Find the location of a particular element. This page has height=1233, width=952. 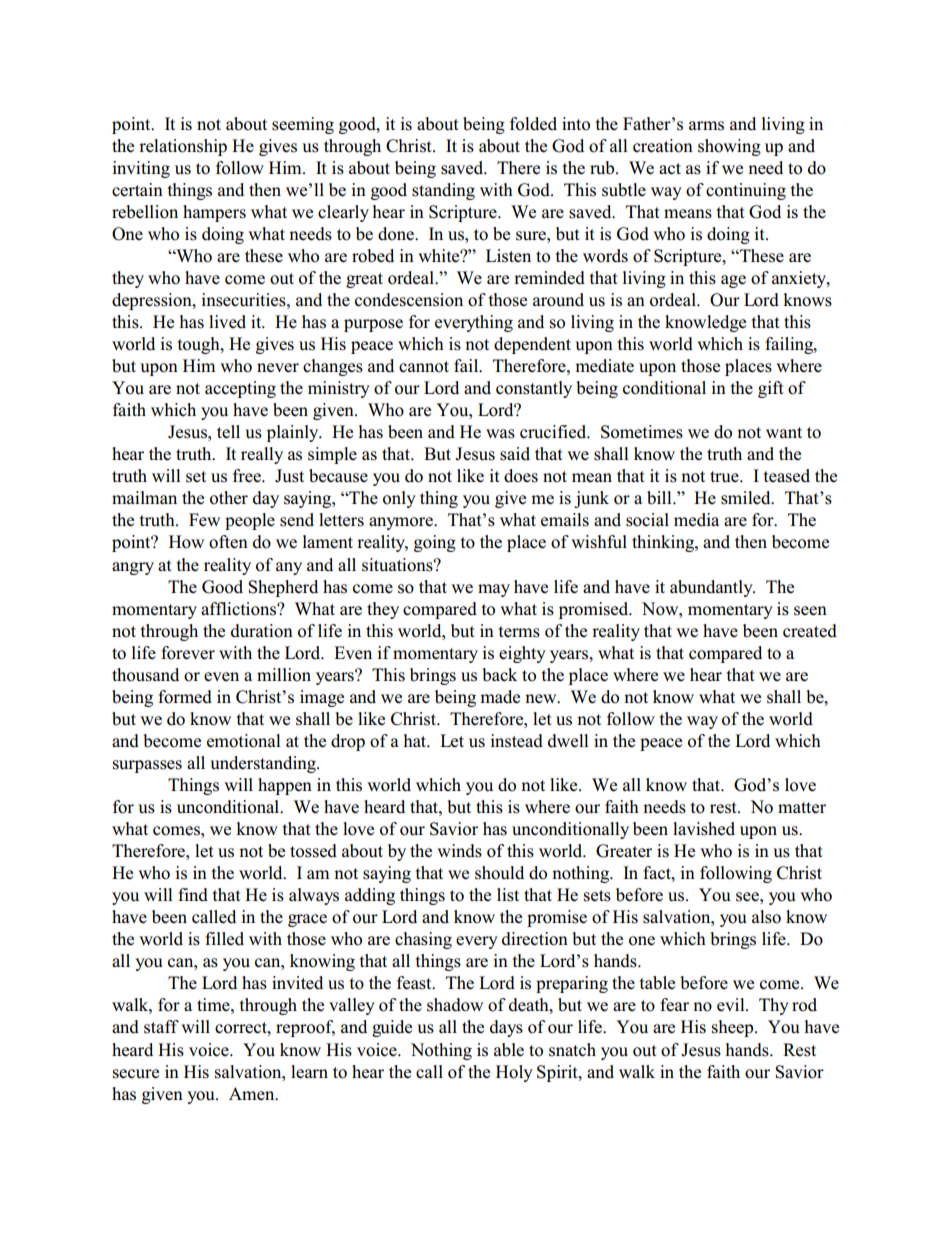

showing is located at coordinates (729, 147).
